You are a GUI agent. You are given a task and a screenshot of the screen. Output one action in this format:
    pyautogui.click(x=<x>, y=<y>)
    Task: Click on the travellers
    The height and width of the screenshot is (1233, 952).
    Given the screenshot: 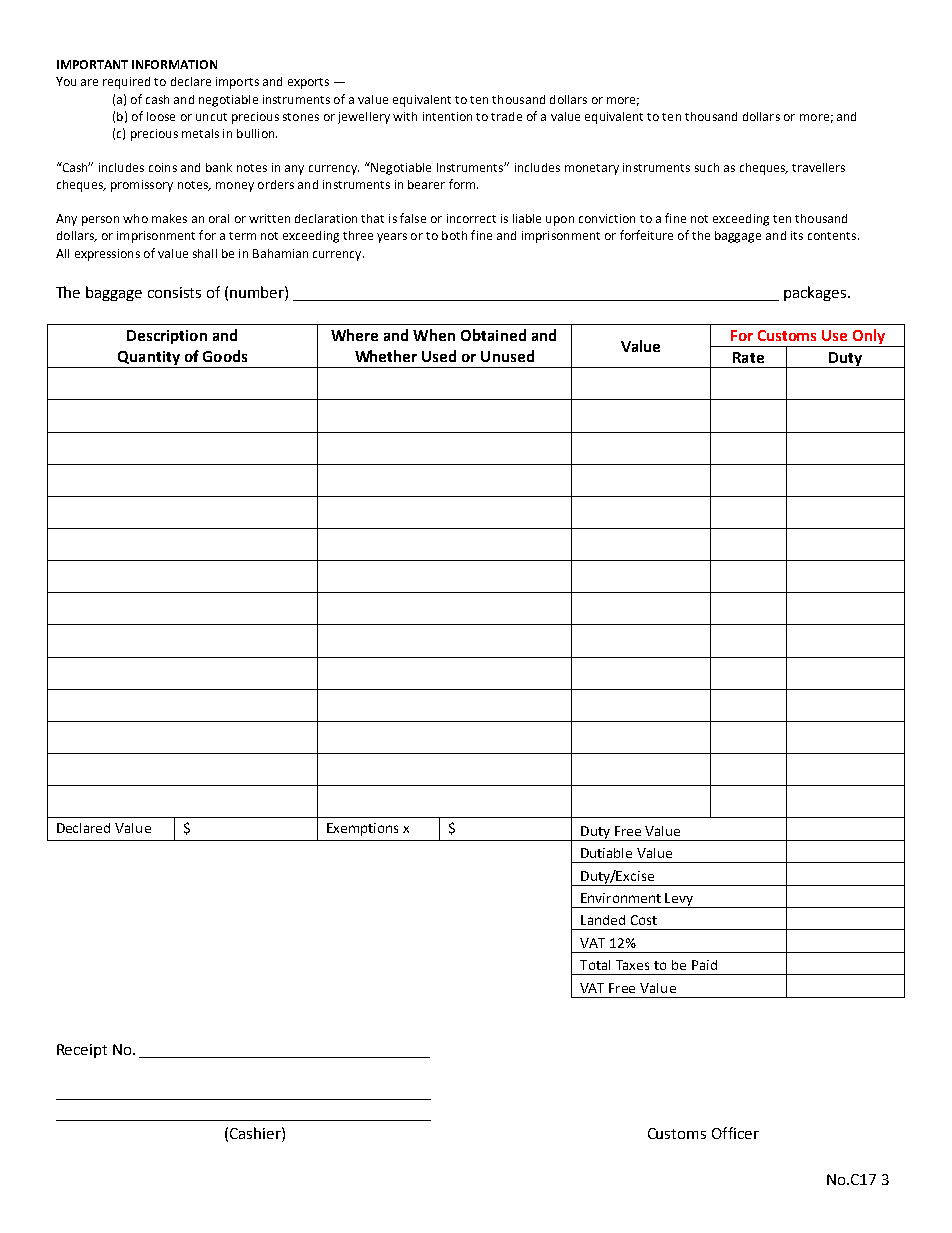 What is the action you would take?
    pyautogui.click(x=818, y=167)
